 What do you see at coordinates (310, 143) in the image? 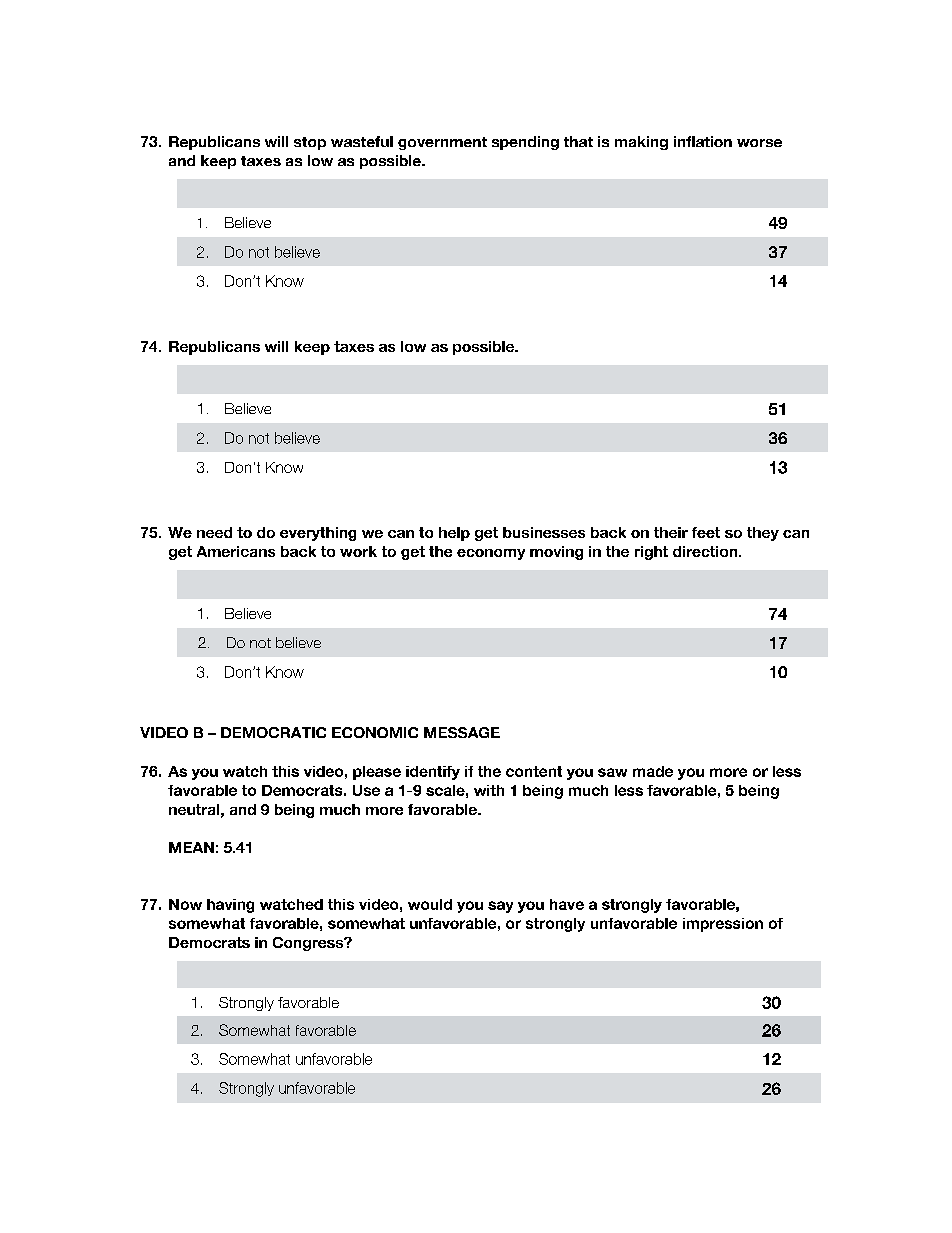
I see `stop` at bounding box center [310, 143].
